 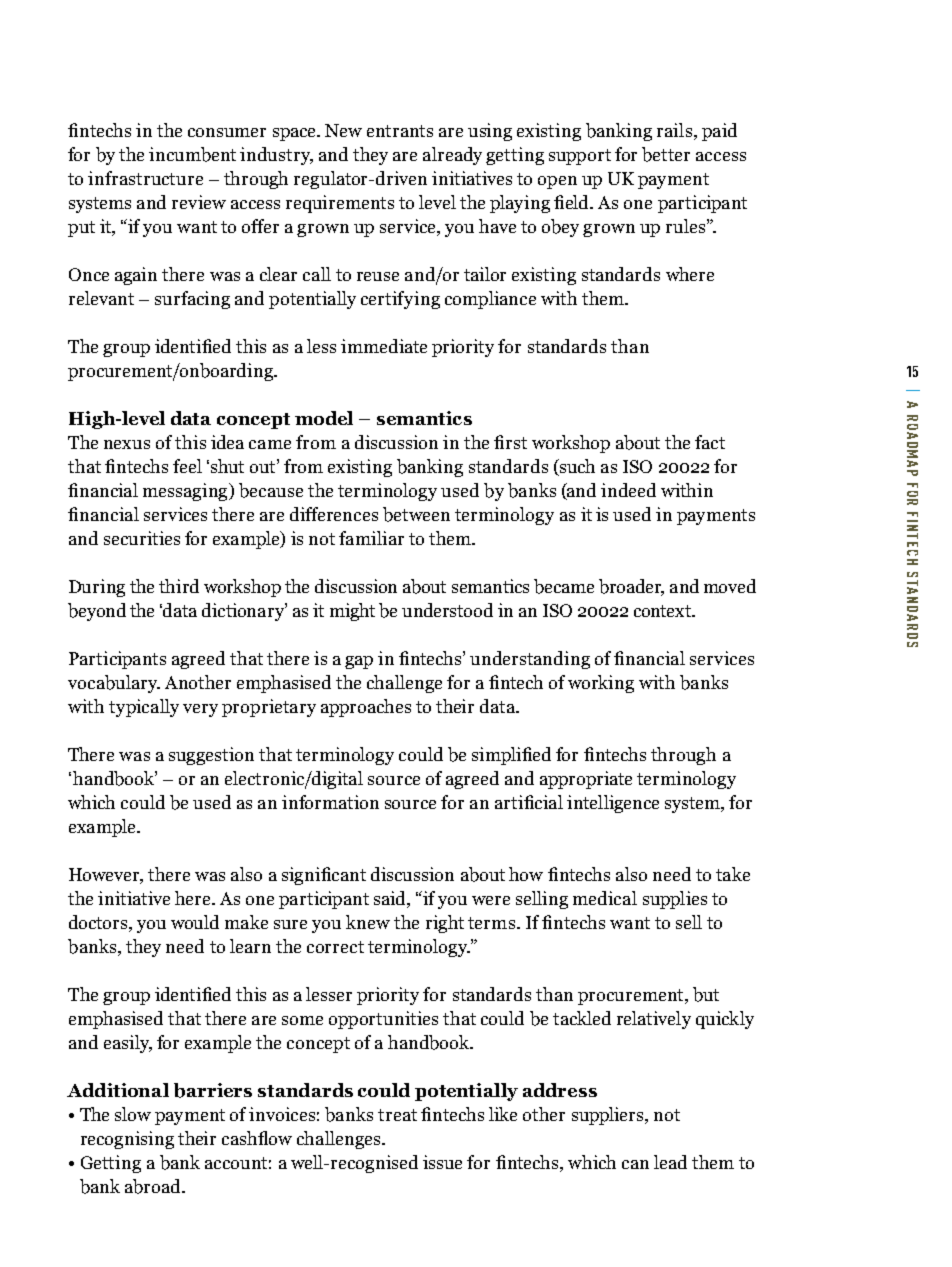 I want to click on intelligence, so click(x=613, y=804).
